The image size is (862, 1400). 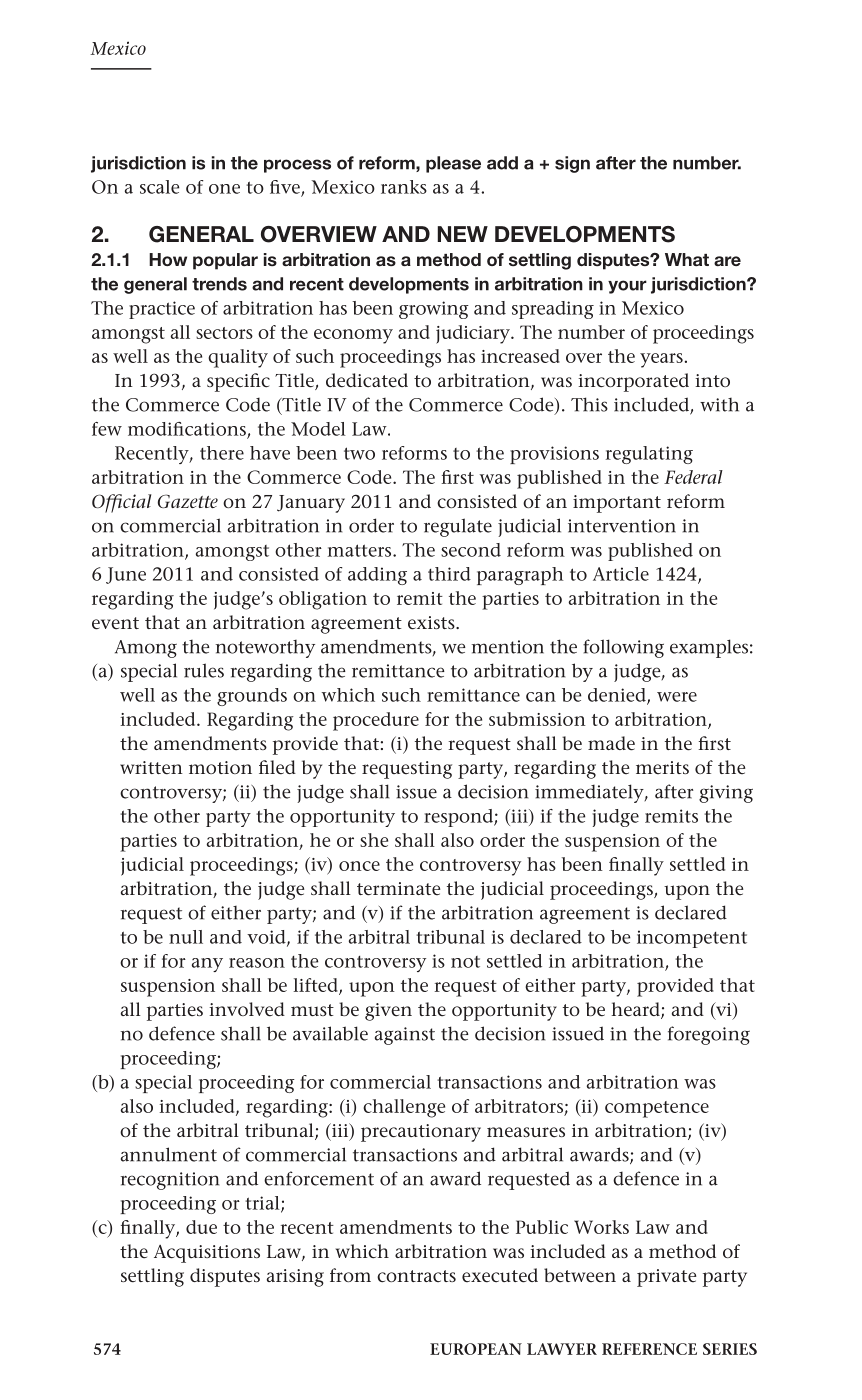 I want to click on written, so click(x=151, y=768).
